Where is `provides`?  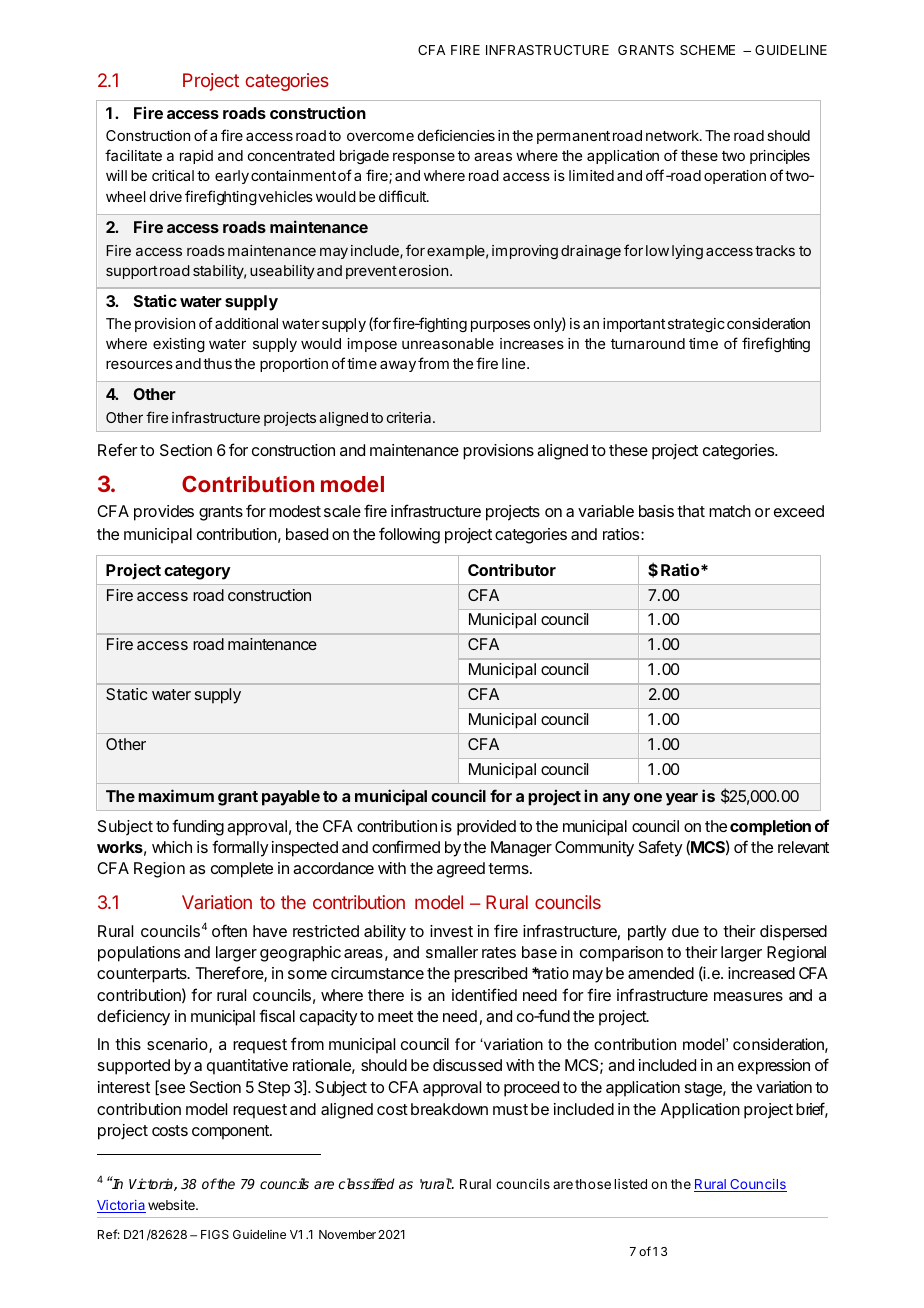
provides is located at coordinates (164, 513).
